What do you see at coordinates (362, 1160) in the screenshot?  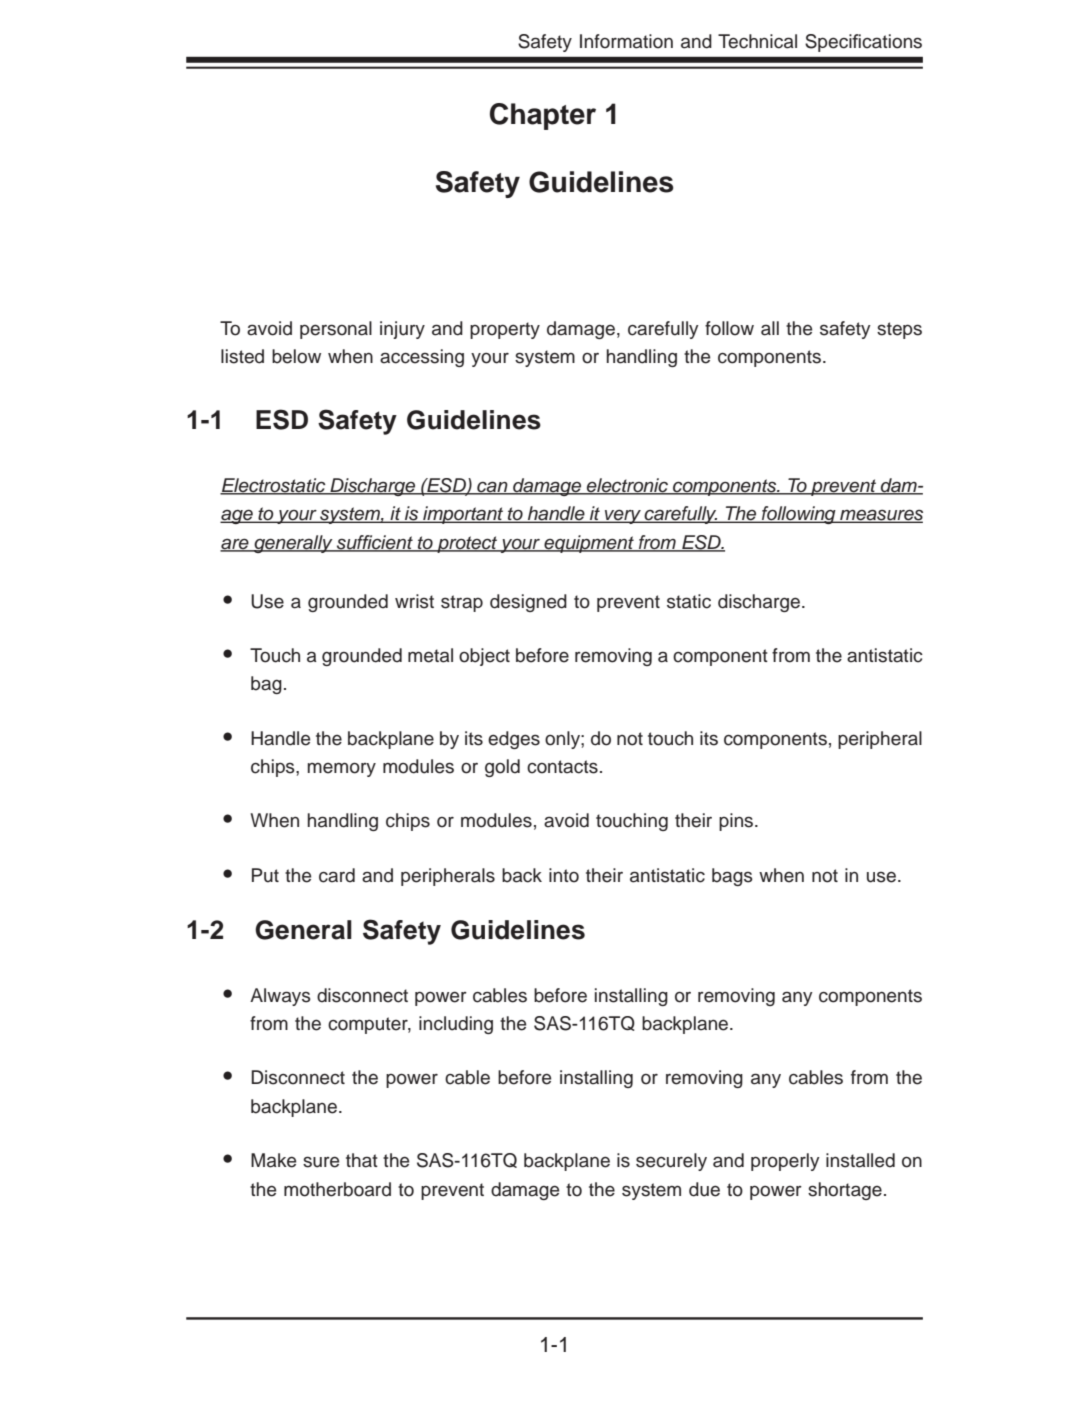 I see `that` at bounding box center [362, 1160].
